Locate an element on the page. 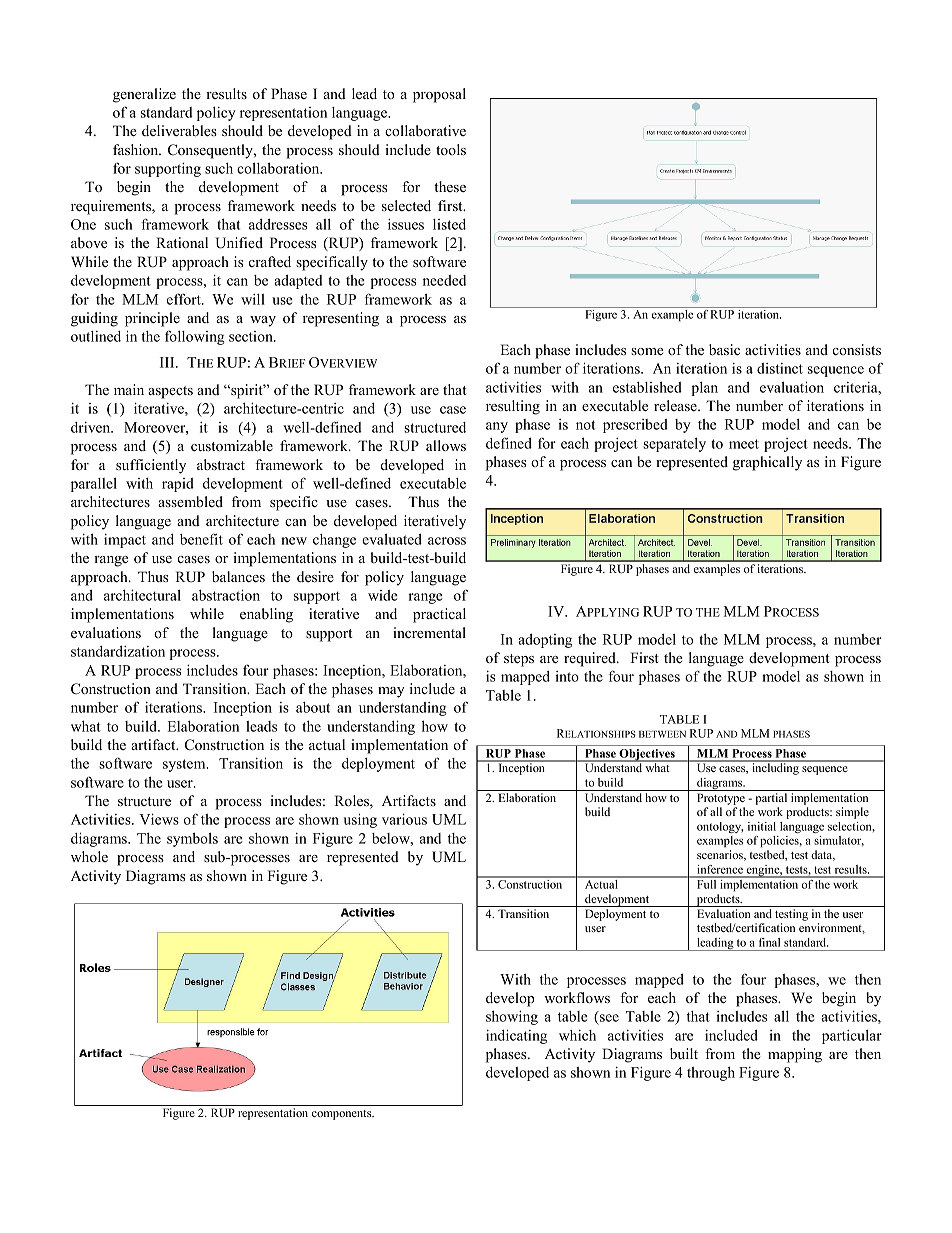 The image size is (952, 1233). architectural is located at coordinates (142, 595).
